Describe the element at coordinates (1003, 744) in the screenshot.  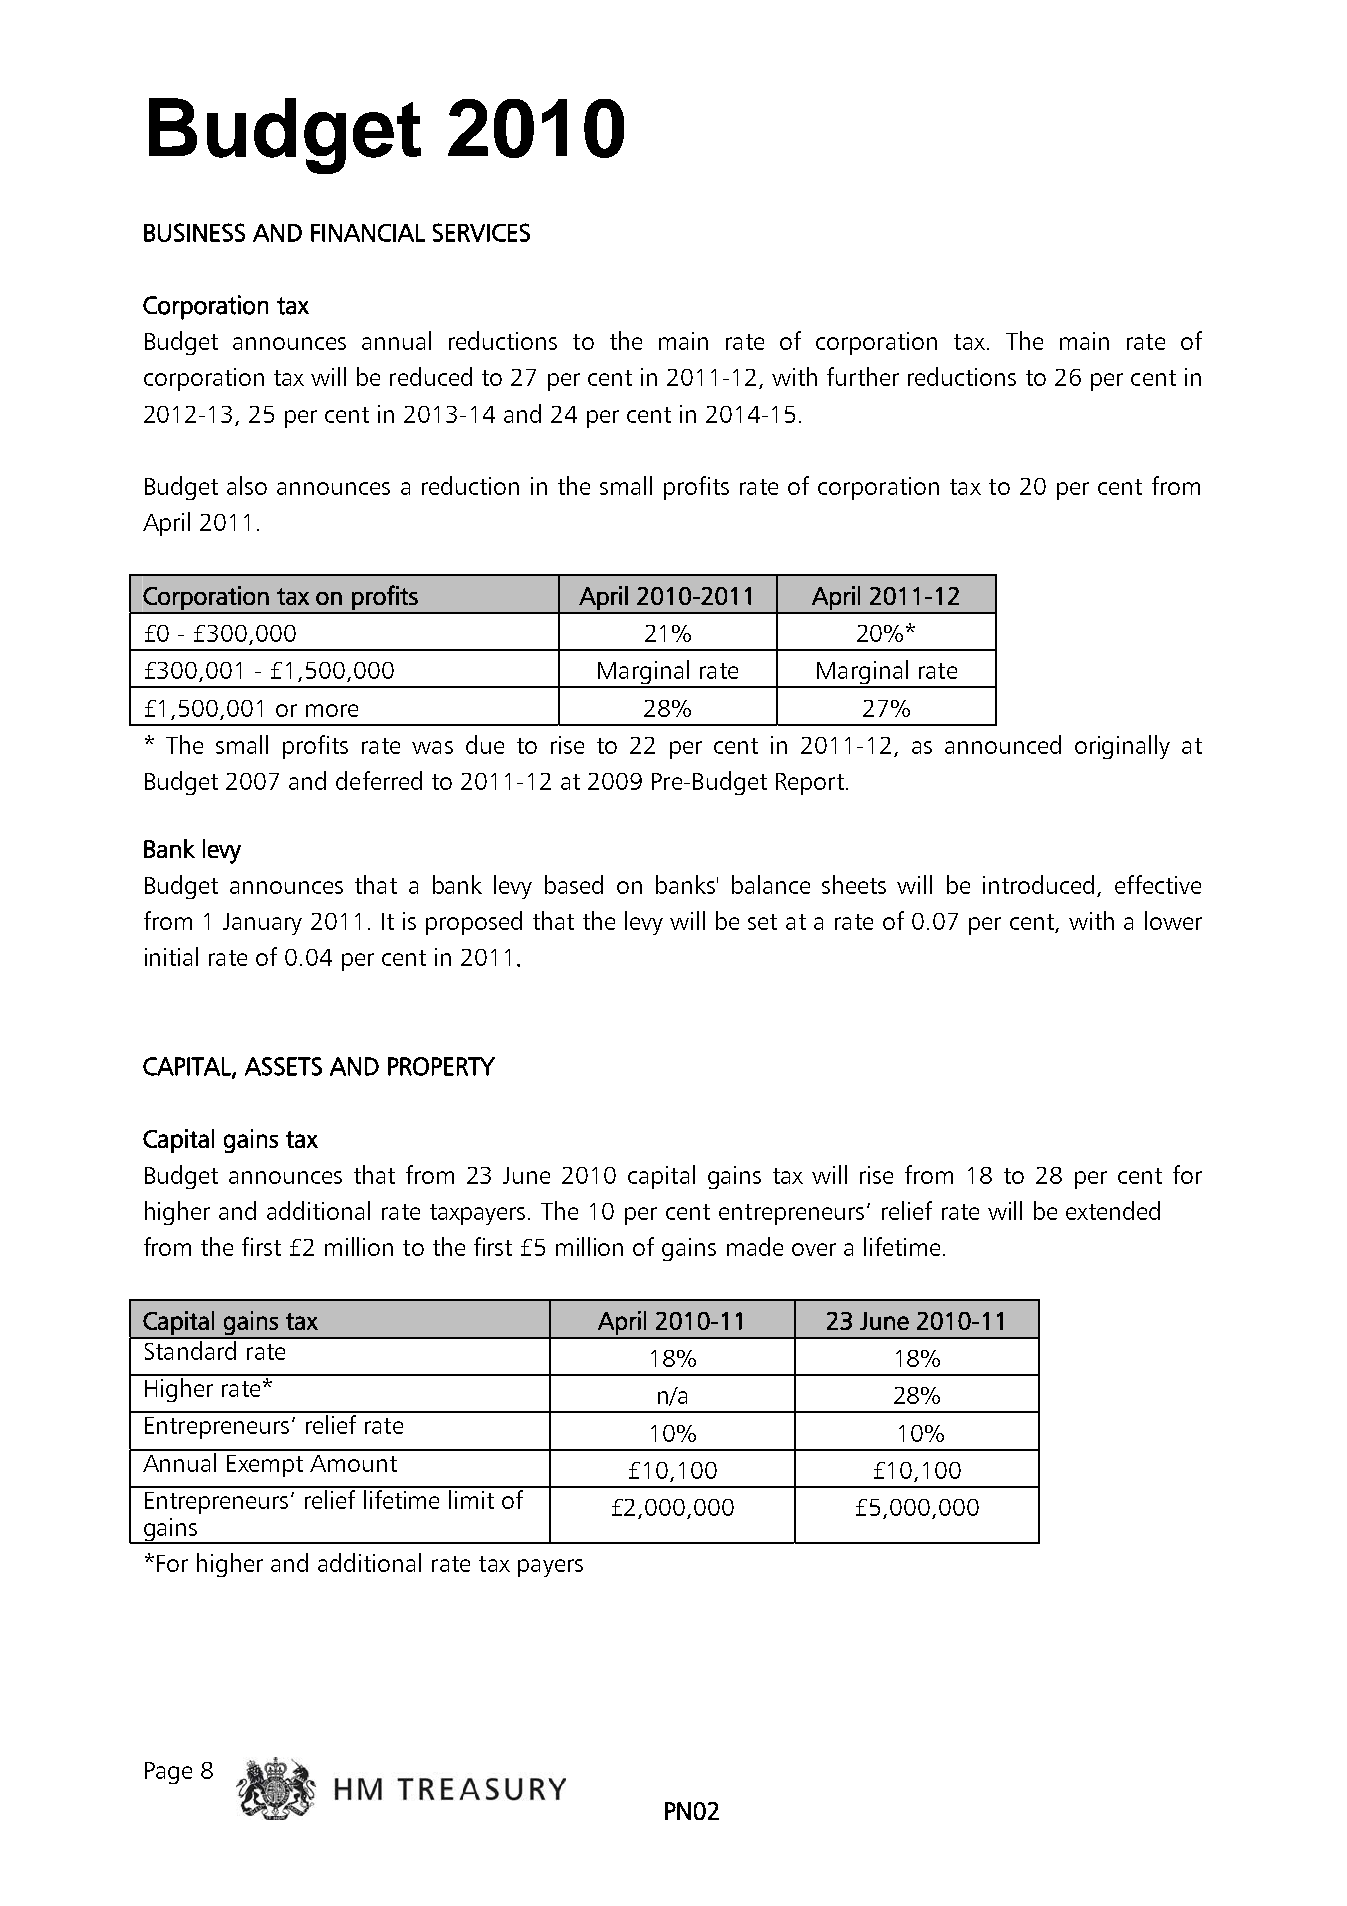
I see `announced` at that location.
